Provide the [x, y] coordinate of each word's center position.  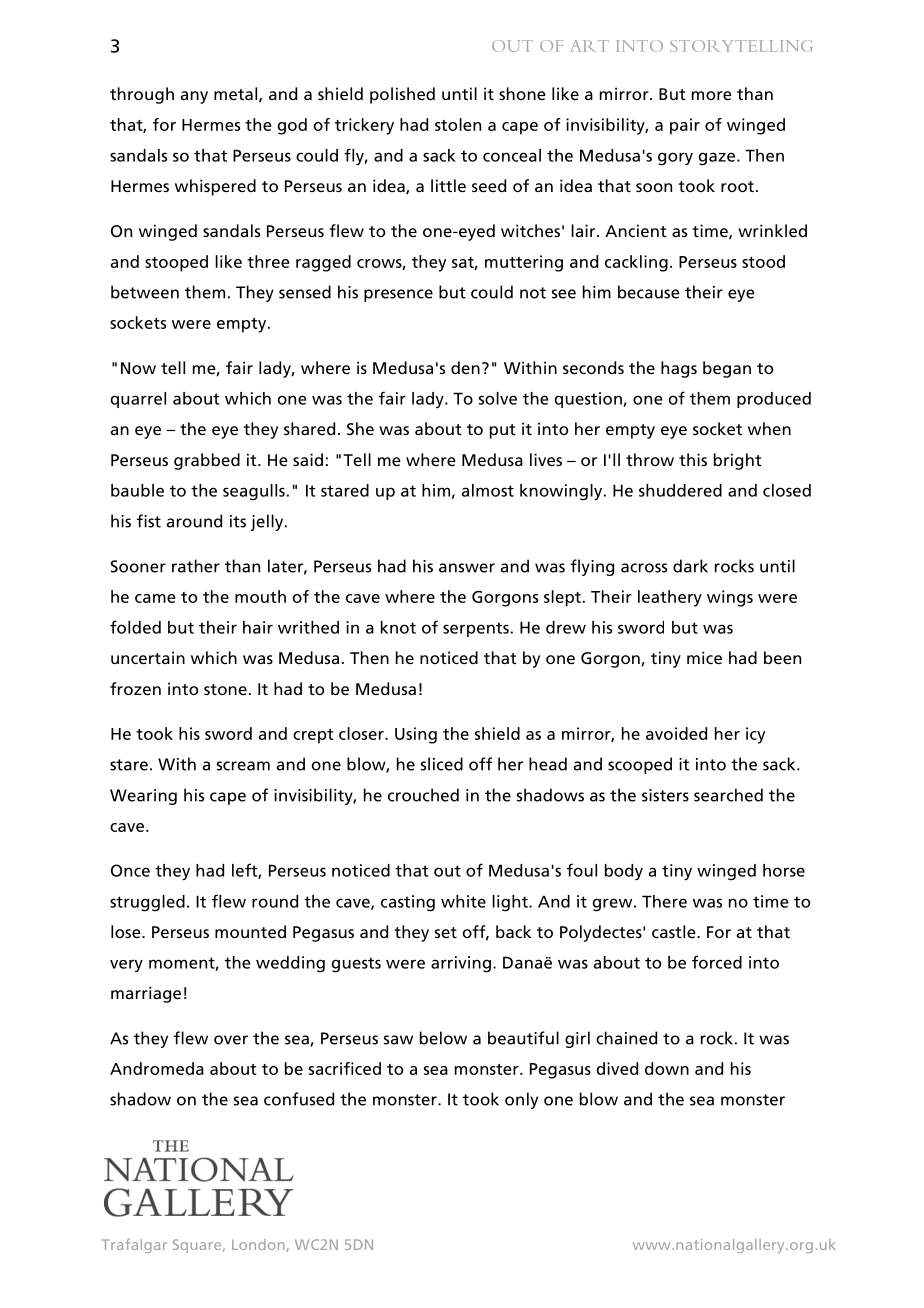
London [259, 1245]
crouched [423, 795]
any [194, 97]
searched [728, 795]
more [712, 95]
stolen [458, 124]
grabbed [207, 461]
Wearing [143, 797]
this [693, 459]
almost [488, 490]
